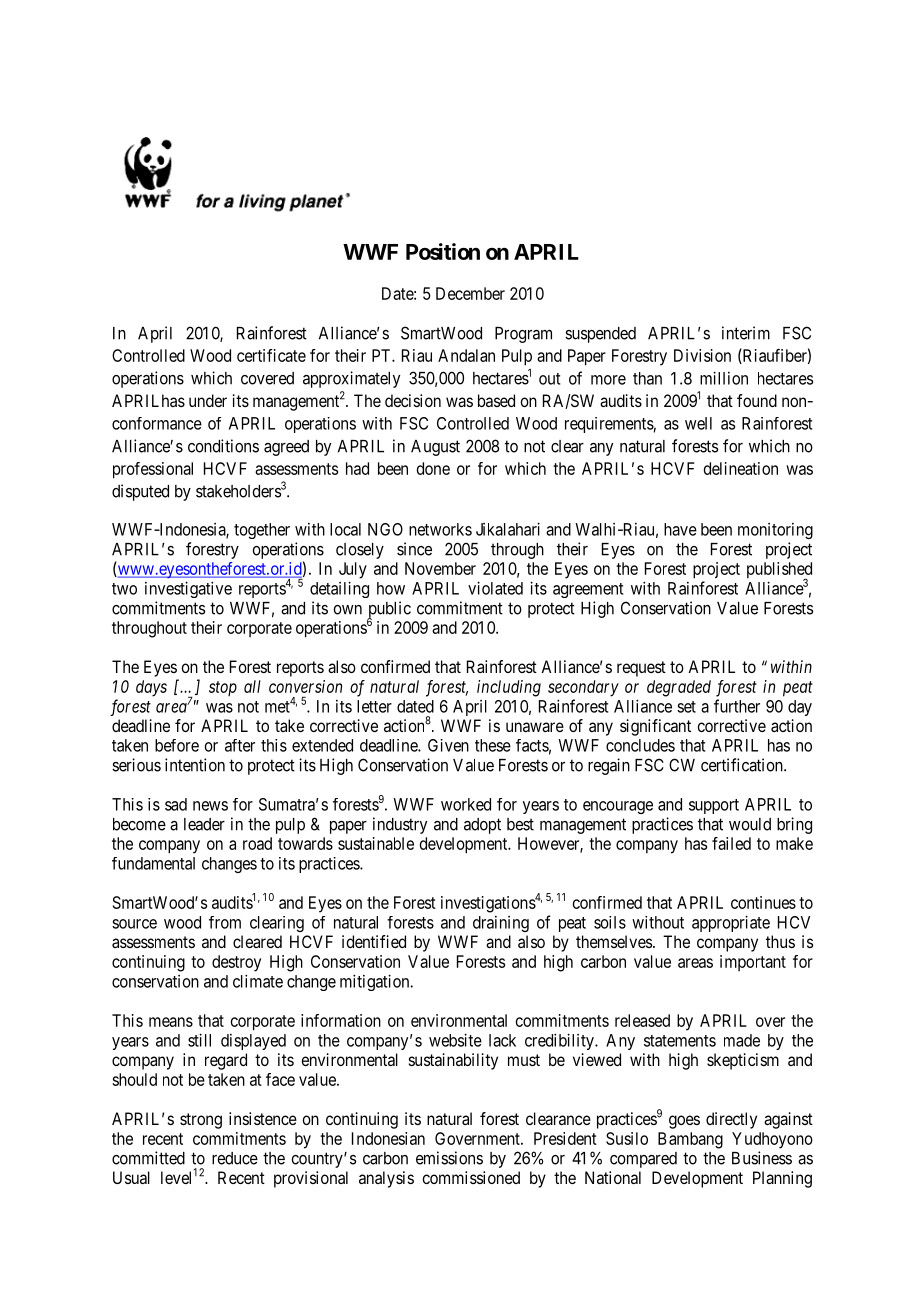 The height and width of the screenshot is (1308, 924). I want to click on delineation, so click(741, 468).
